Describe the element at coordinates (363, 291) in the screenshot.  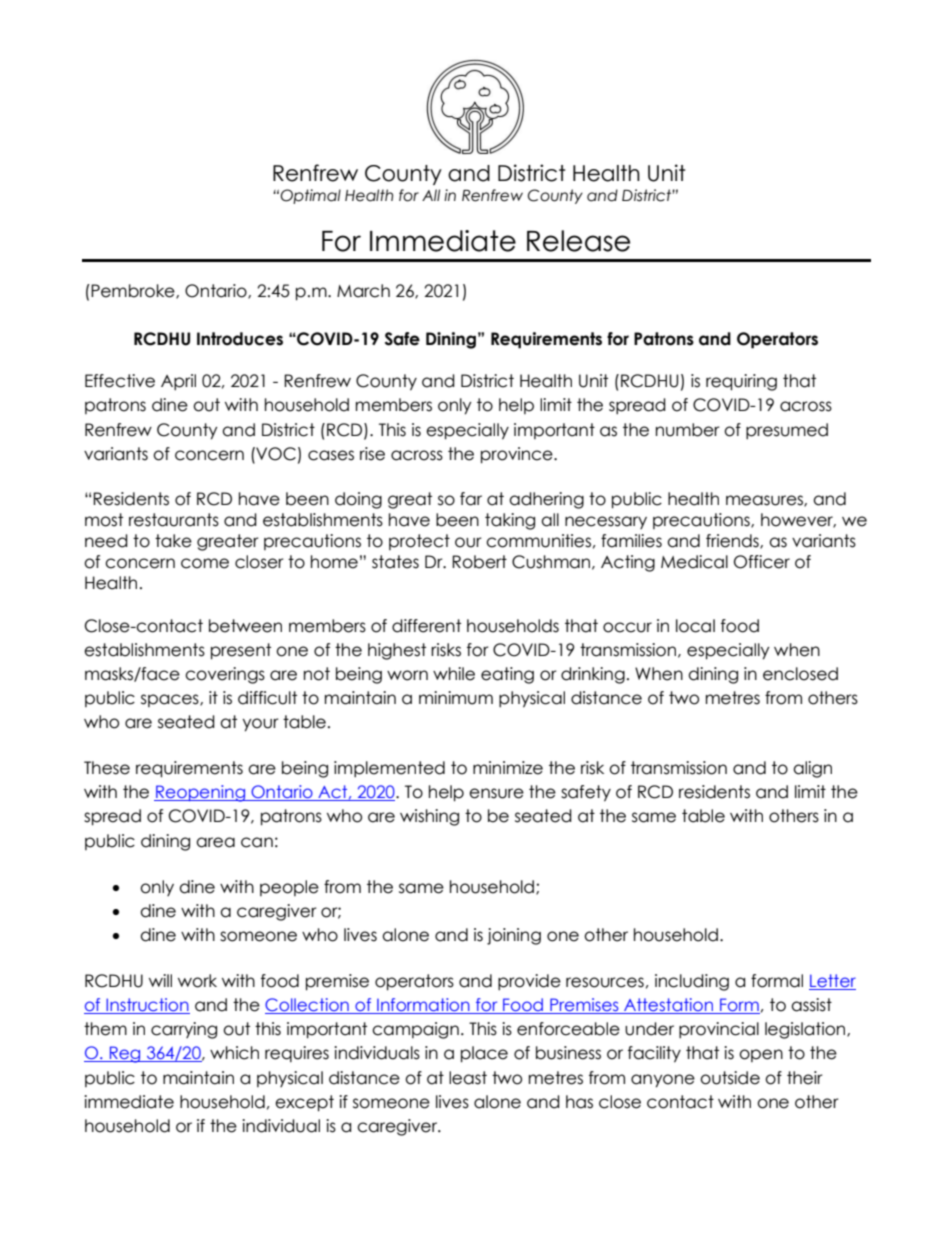
I see `March` at that location.
